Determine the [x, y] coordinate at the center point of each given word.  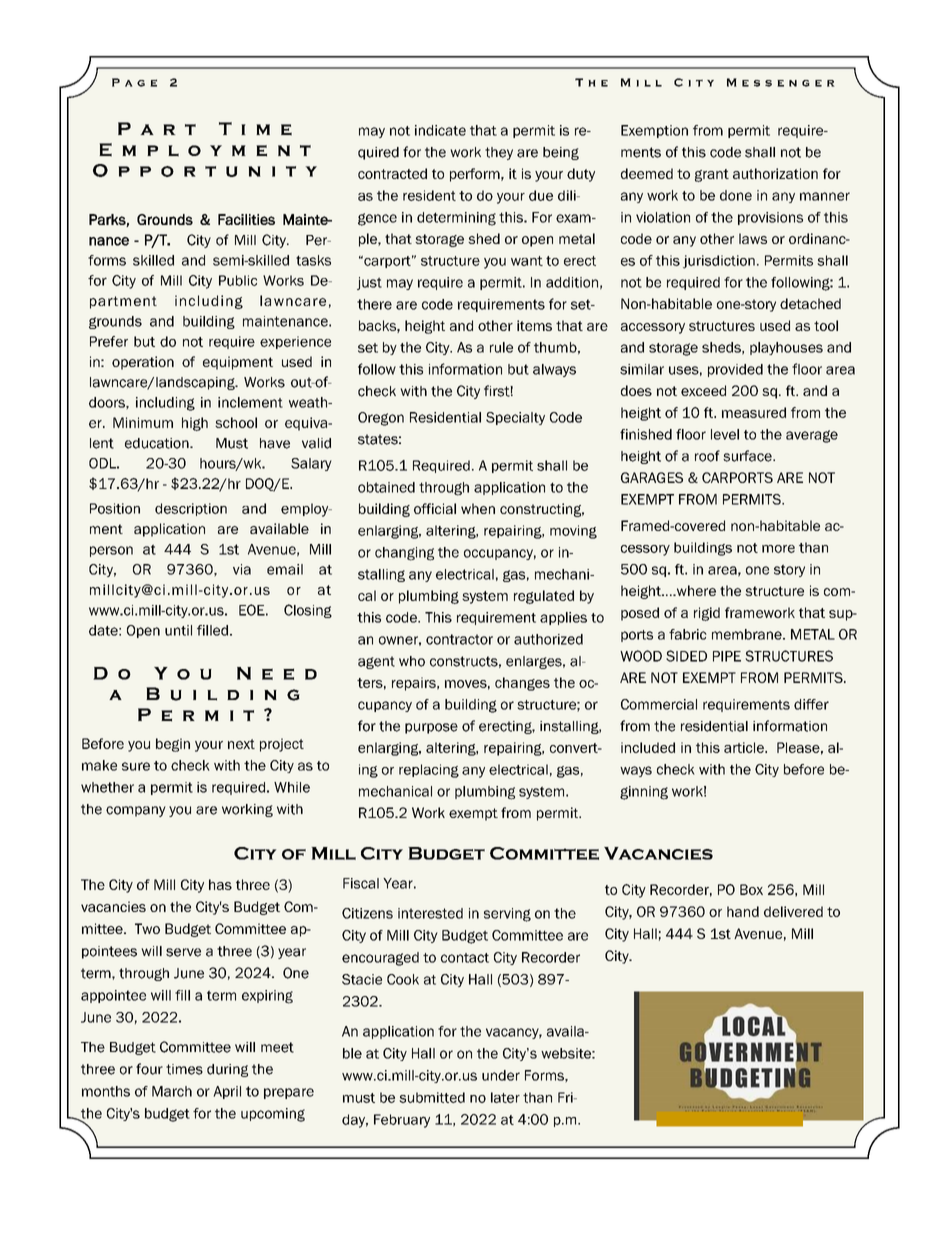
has [220, 884]
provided [735, 370]
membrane [748, 634]
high [195, 424]
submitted [432, 1097]
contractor [459, 639]
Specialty [515, 418]
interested [430, 913]
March [172, 1091]
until [178, 630]
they [499, 153]
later [505, 1097]
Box [751, 889]
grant [712, 175]
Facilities [246, 219]
